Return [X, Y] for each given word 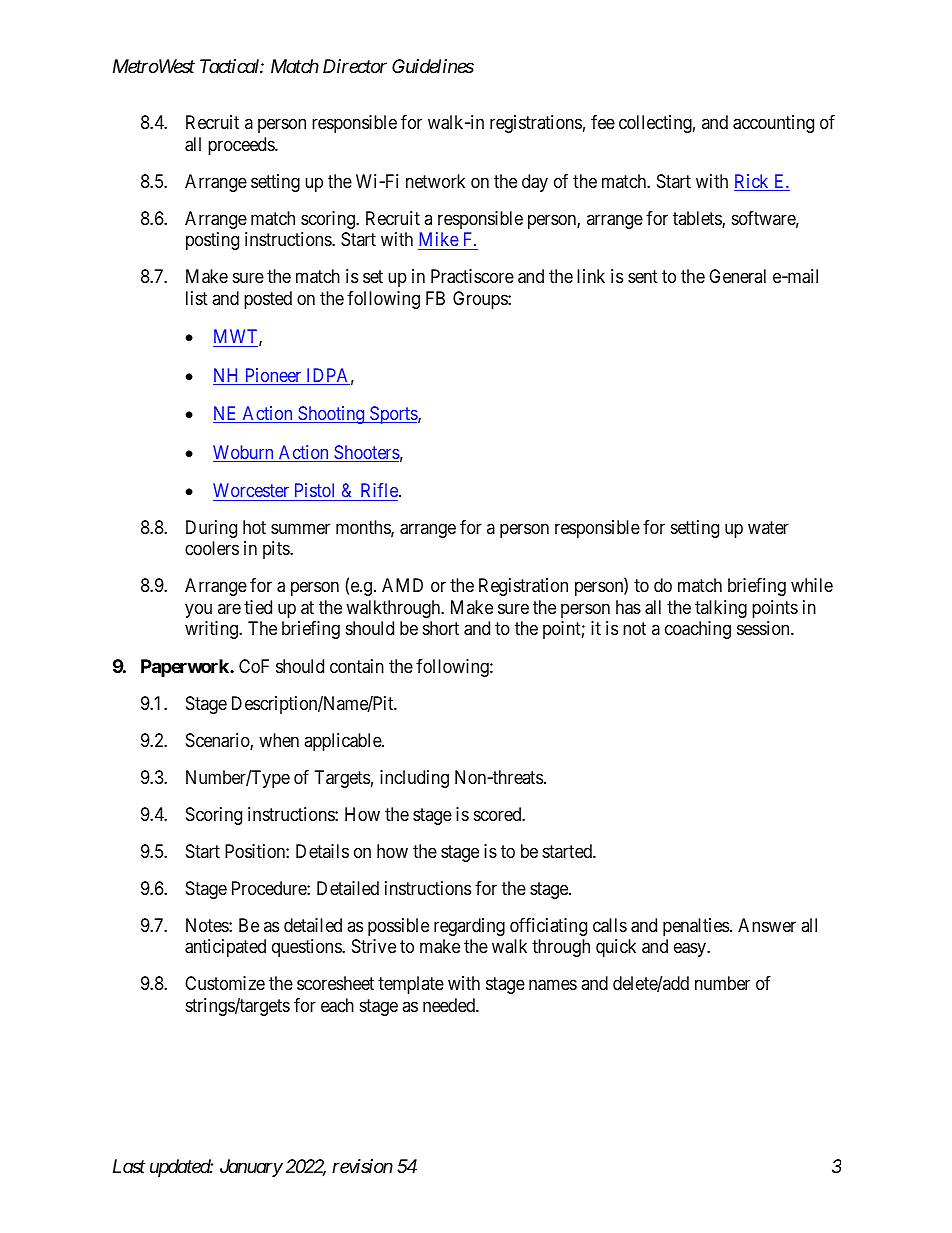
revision [362, 1166]
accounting [773, 124]
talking [721, 609]
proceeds [242, 146]
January [251, 1168]
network [435, 181]
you [198, 610]
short [441, 628]
